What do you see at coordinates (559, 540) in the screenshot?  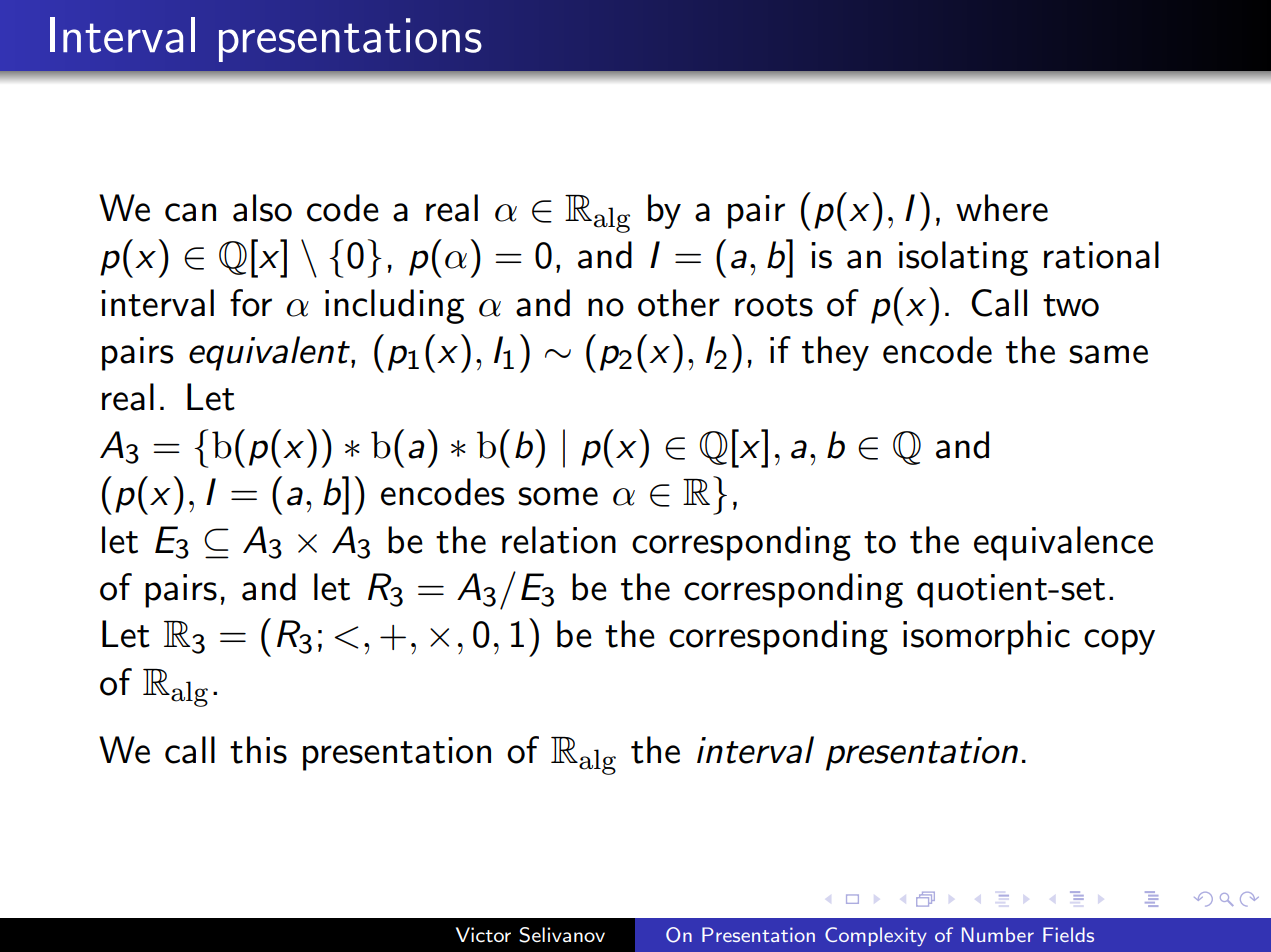 I see `relation` at bounding box center [559, 540].
